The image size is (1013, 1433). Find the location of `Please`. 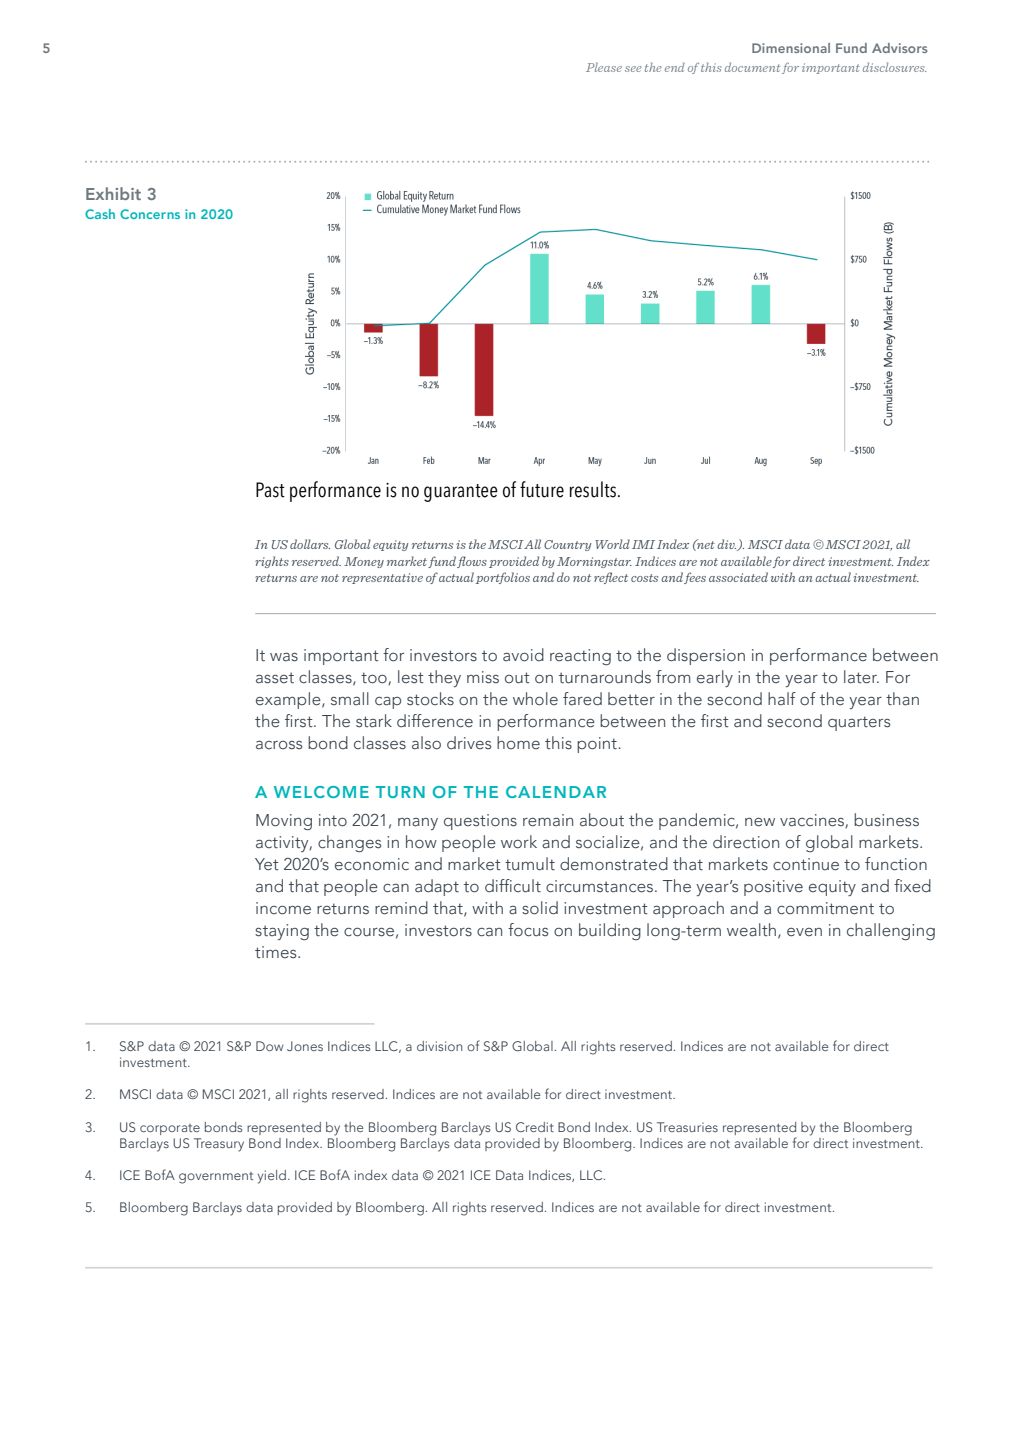

Please is located at coordinates (604, 67).
